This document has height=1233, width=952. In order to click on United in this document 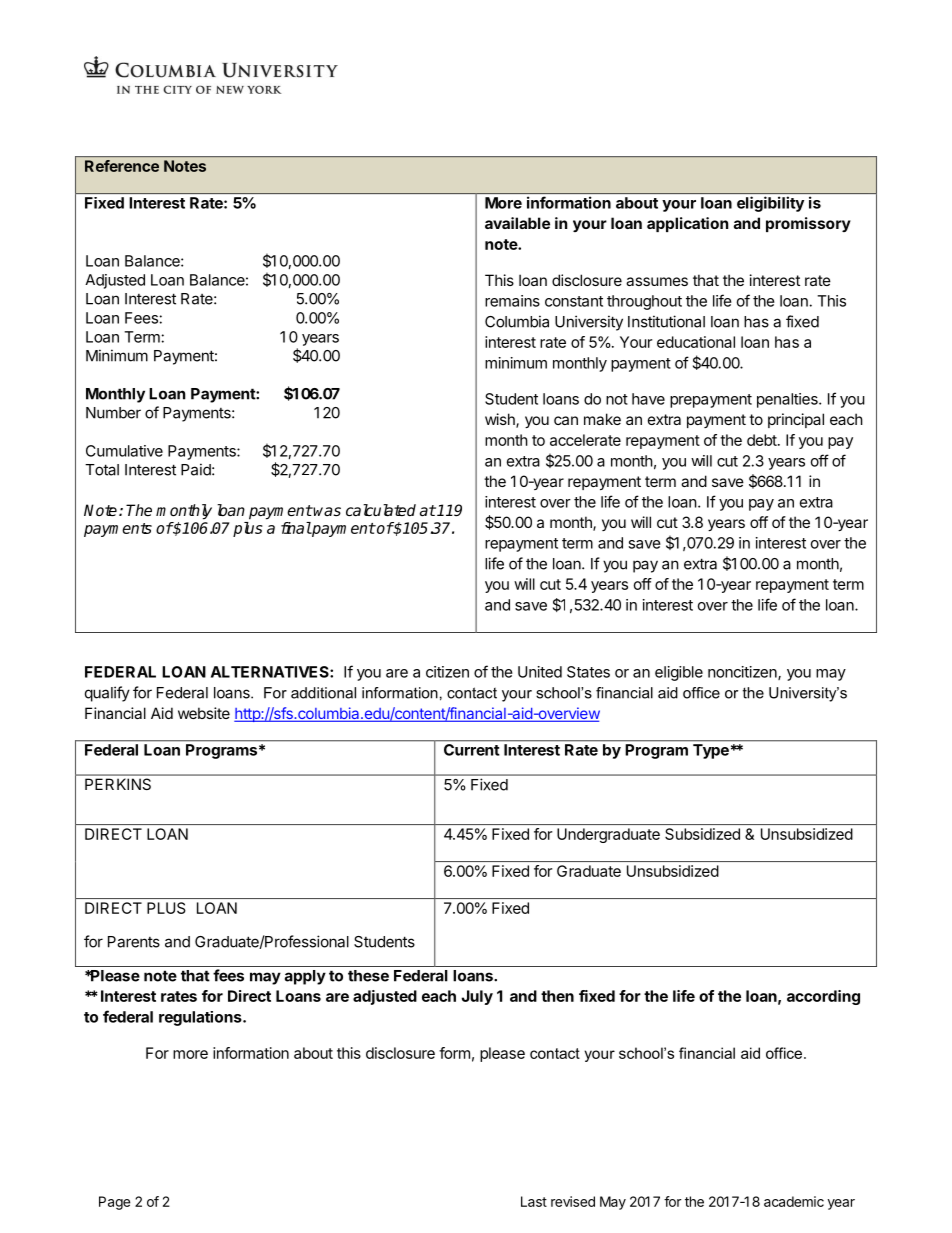, I will do `click(540, 672)`.
